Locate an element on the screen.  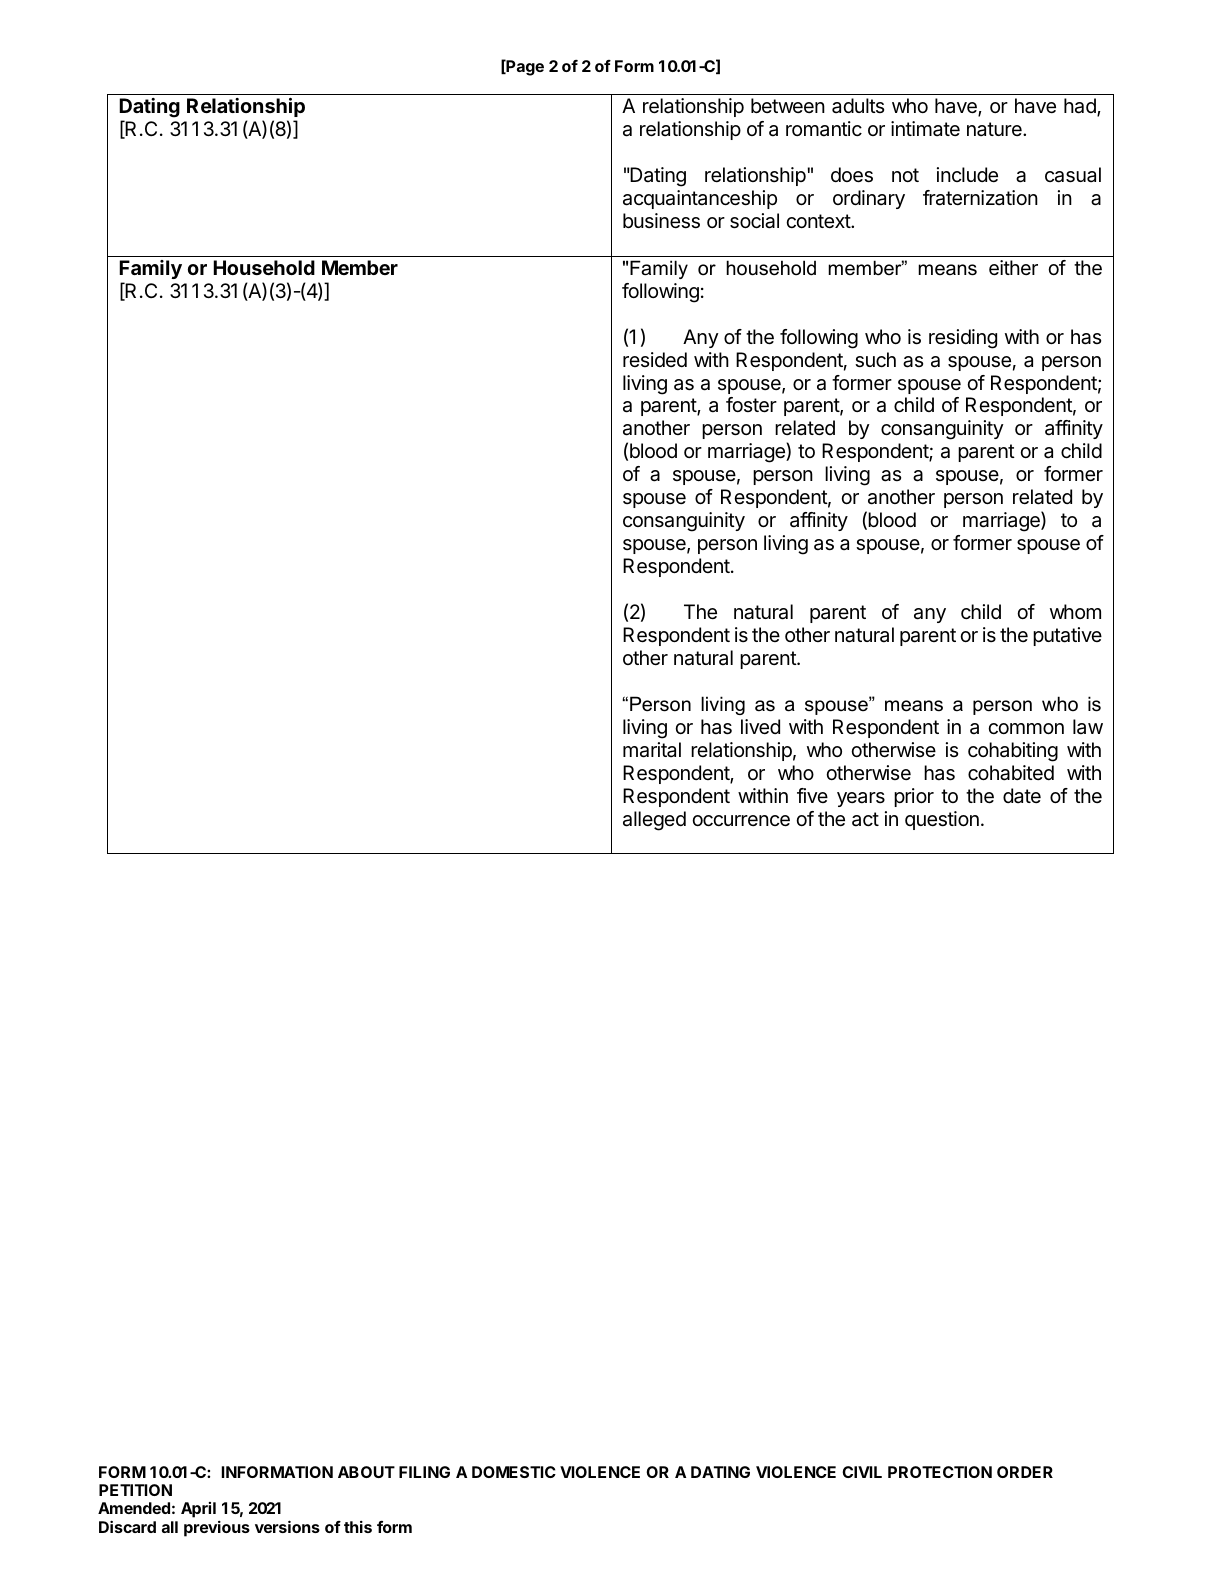
acquaintanceship is located at coordinates (700, 199).
